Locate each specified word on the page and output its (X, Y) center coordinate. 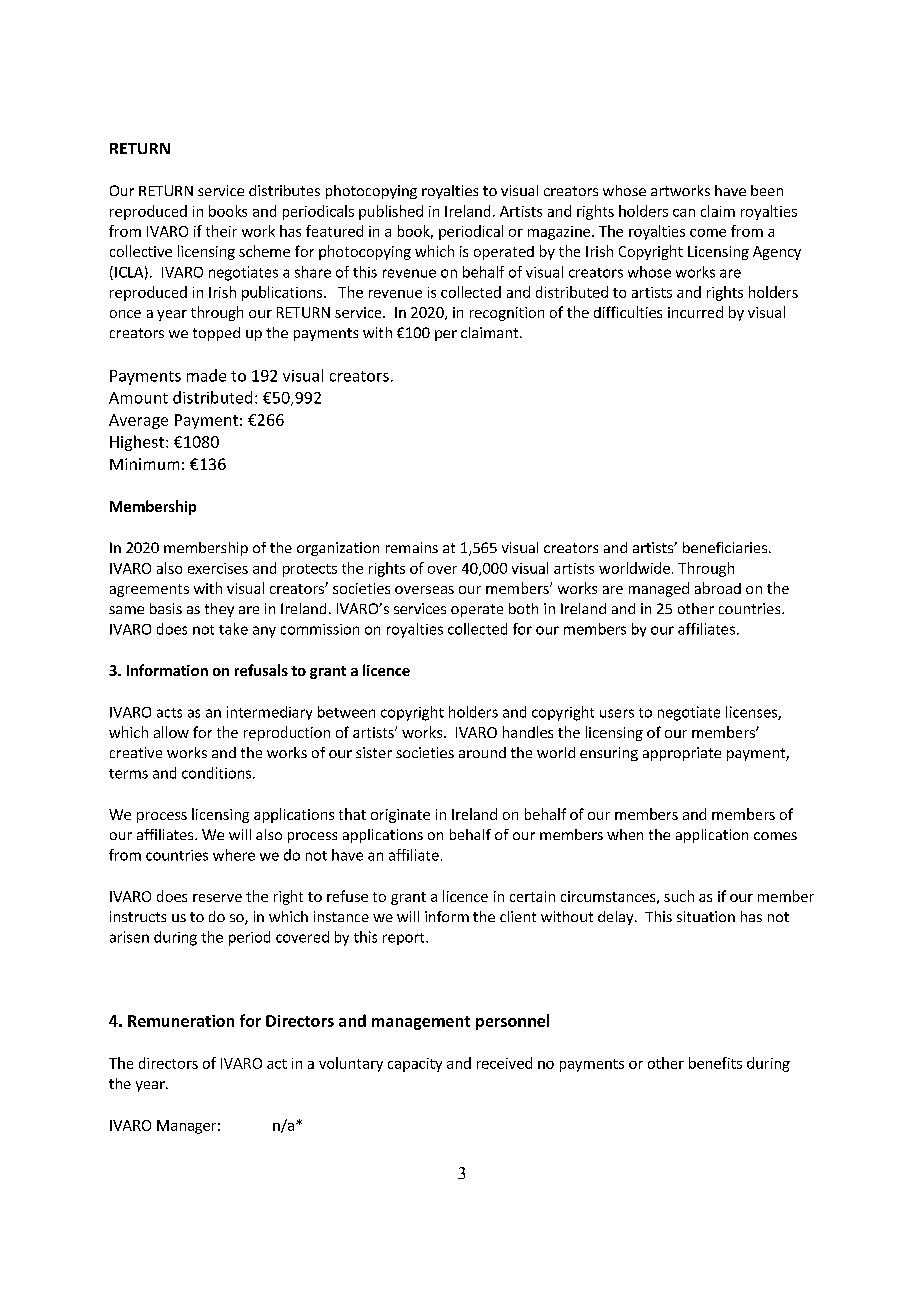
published (391, 212)
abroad (718, 588)
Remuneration (181, 1021)
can (684, 213)
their (221, 231)
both (523, 608)
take (233, 629)
